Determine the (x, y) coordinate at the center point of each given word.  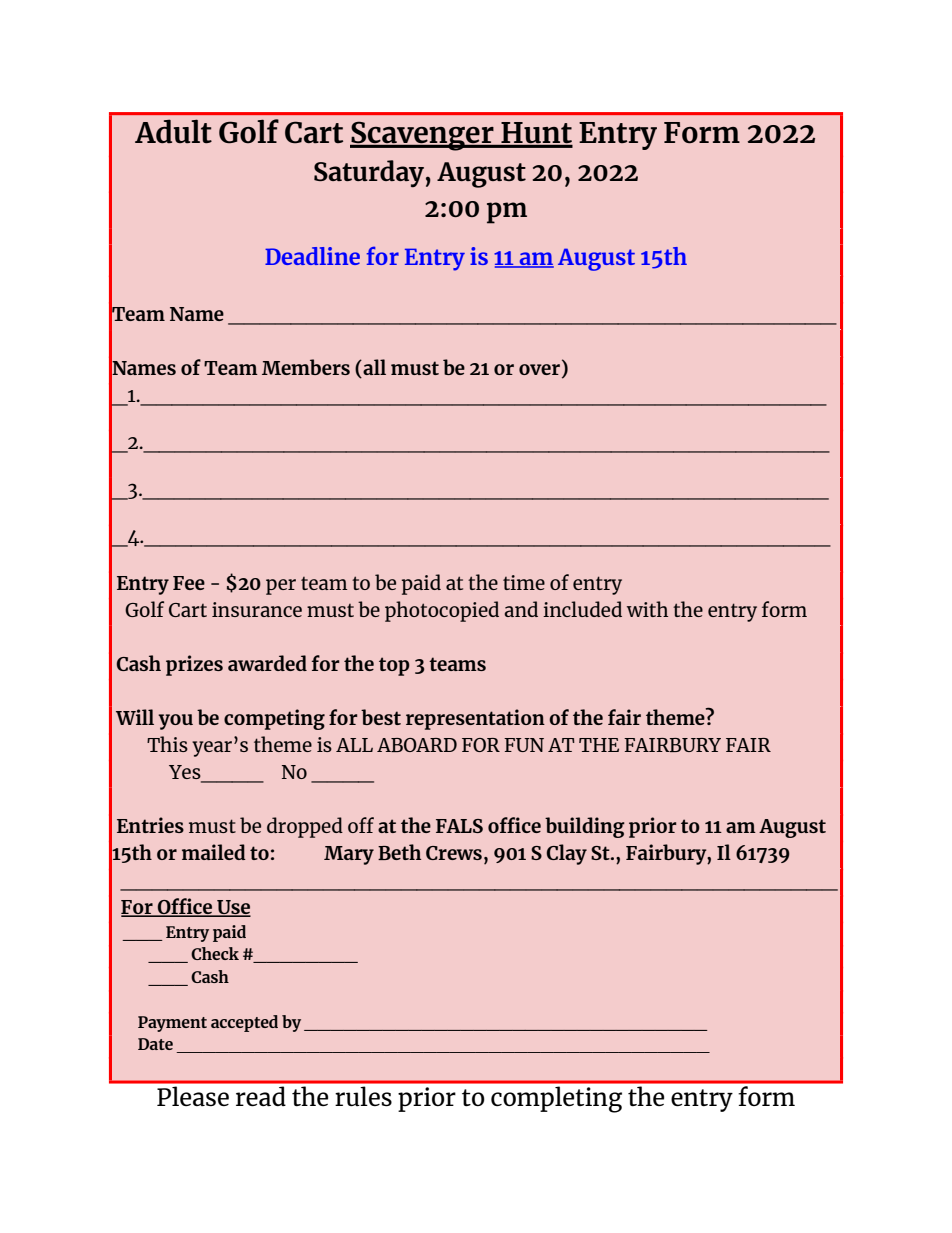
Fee (189, 583)
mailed (214, 852)
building (585, 827)
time (524, 582)
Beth (399, 852)
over (539, 369)
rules (364, 1096)
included (582, 609)
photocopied (442, 611)
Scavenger (423, 136)
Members (306, 367)
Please (193, 1096)
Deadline (312, 256)
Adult (173, 131)
